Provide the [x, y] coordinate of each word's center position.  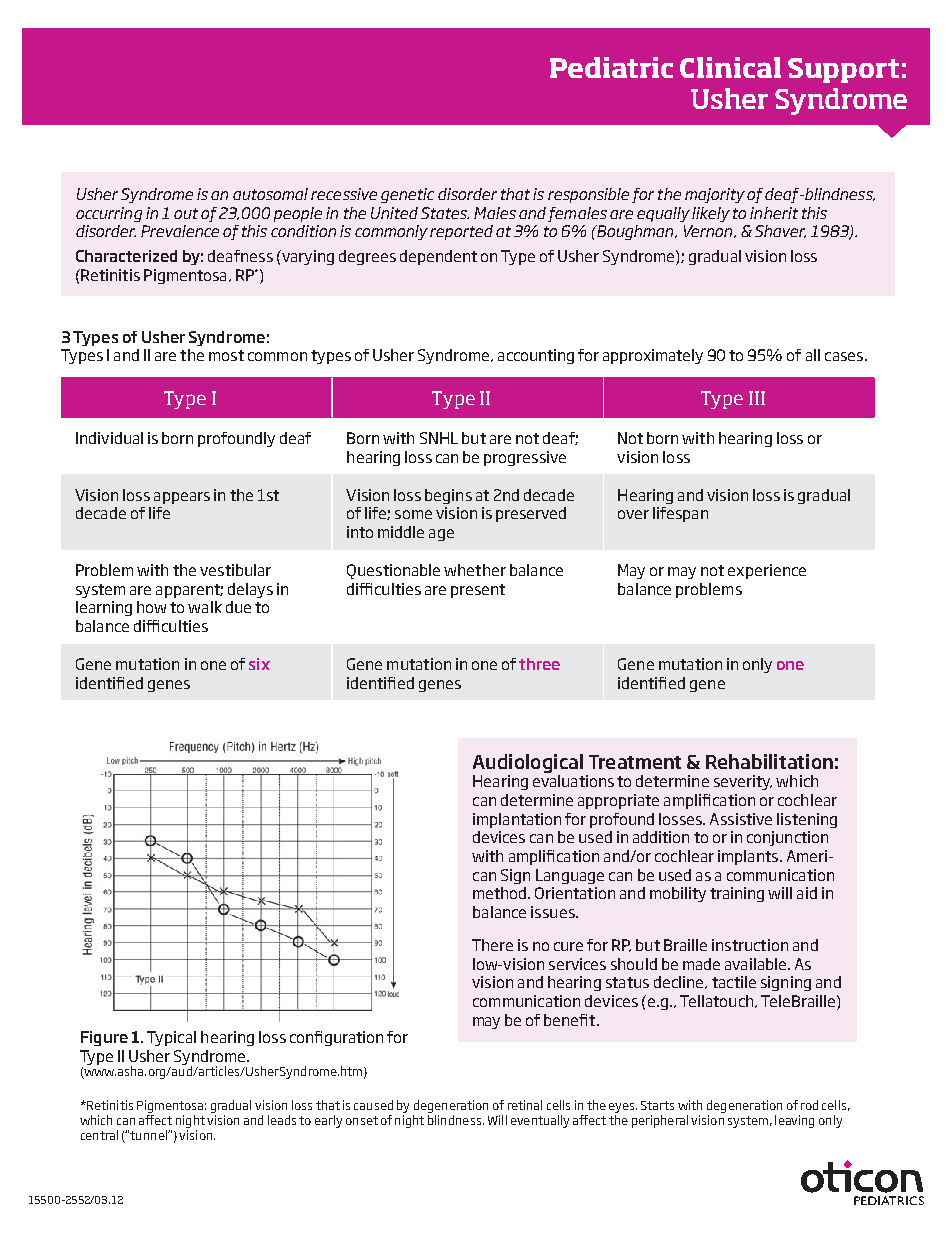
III [757, 398]
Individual [109, 438]
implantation [517, 820]
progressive [525, 458]
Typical [171, 1038]
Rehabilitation [769, 761]
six [259, 664]
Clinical [730, 67]
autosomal [270, 194]
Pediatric [611, 67]
